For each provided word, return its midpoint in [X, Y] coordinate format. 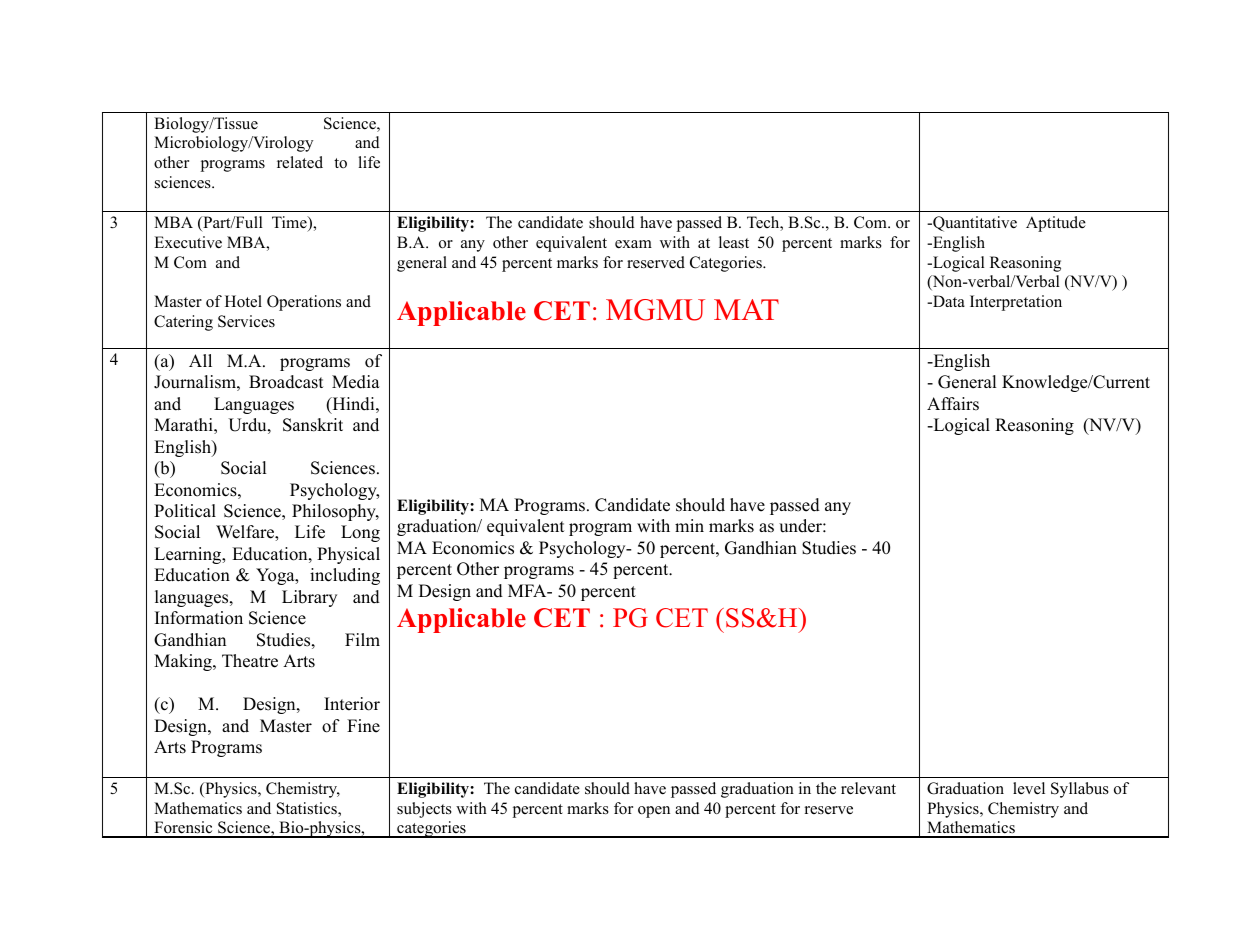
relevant [868, 788]
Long [360, 533]
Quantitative [974, 224]
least [734, 242]
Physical [348, 555]
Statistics [308, 809]
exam [633, 244]
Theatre [250, 661]
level [1029, 788]
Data [948, 301]
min [689, 525]
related [300, 162]
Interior [352, 704]
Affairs [953, 404]
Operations [304, 303]
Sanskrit [313, 425]
